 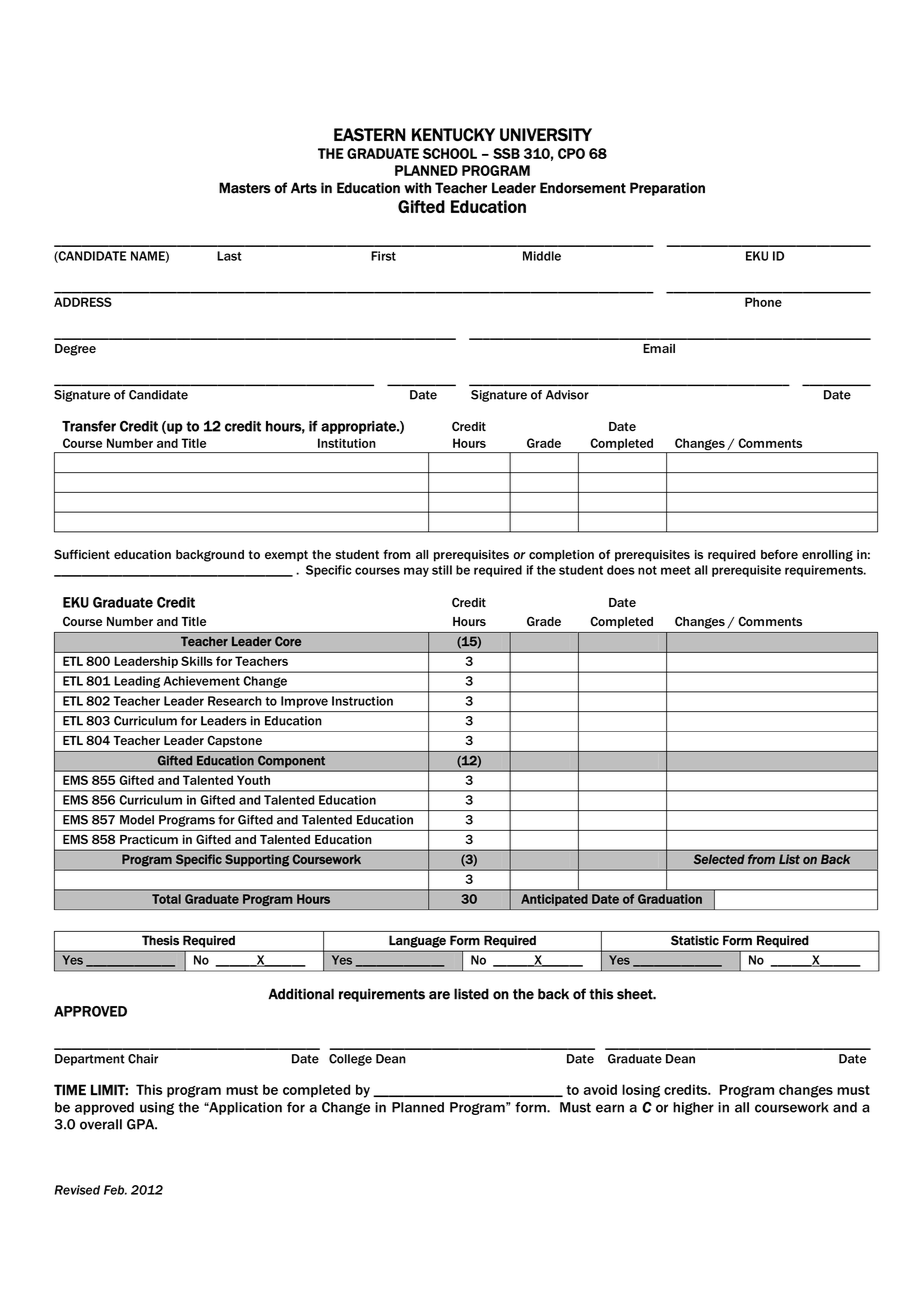 I want to click on Sufficient, so click(x=82, y=554).
